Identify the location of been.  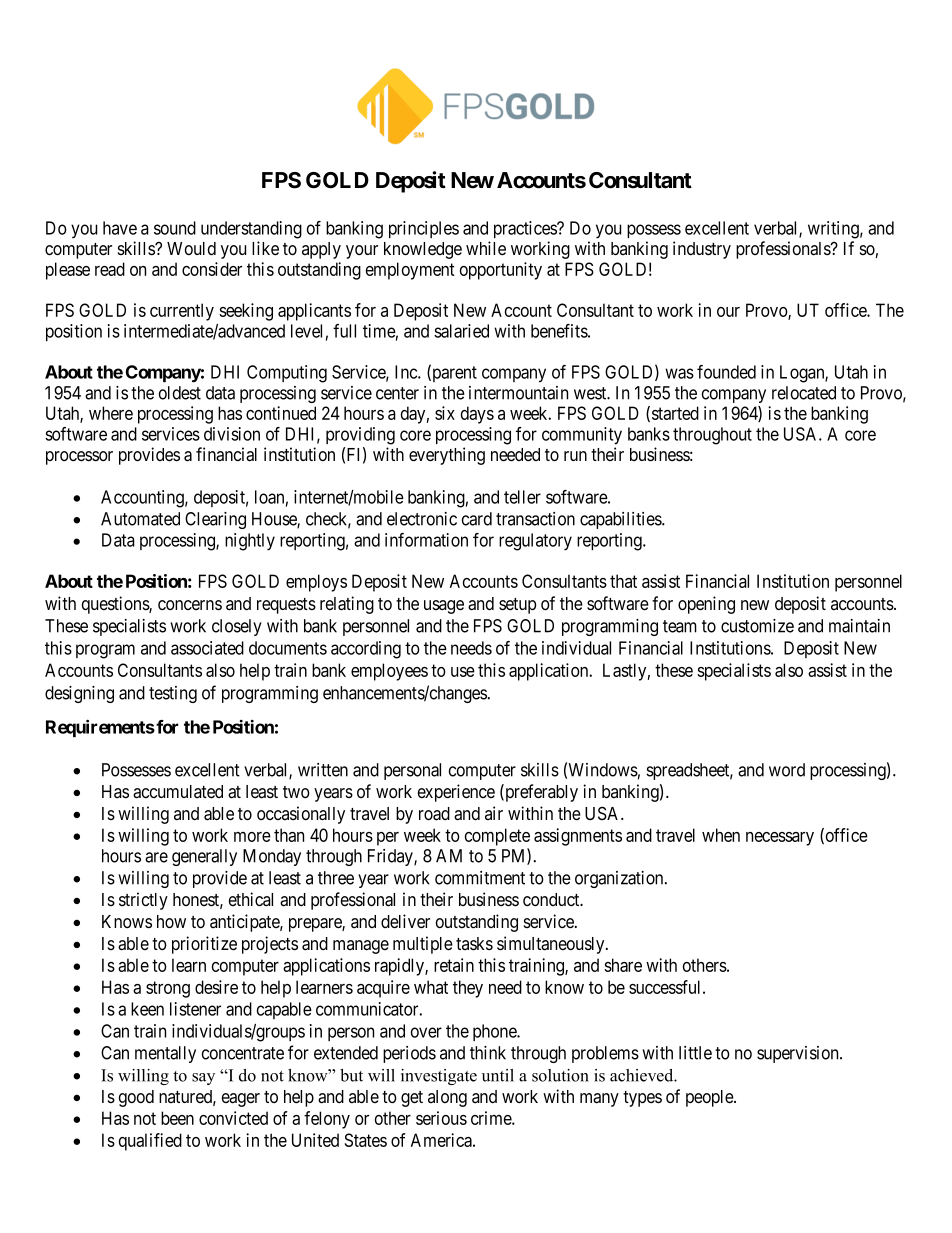
(177, 1118).
